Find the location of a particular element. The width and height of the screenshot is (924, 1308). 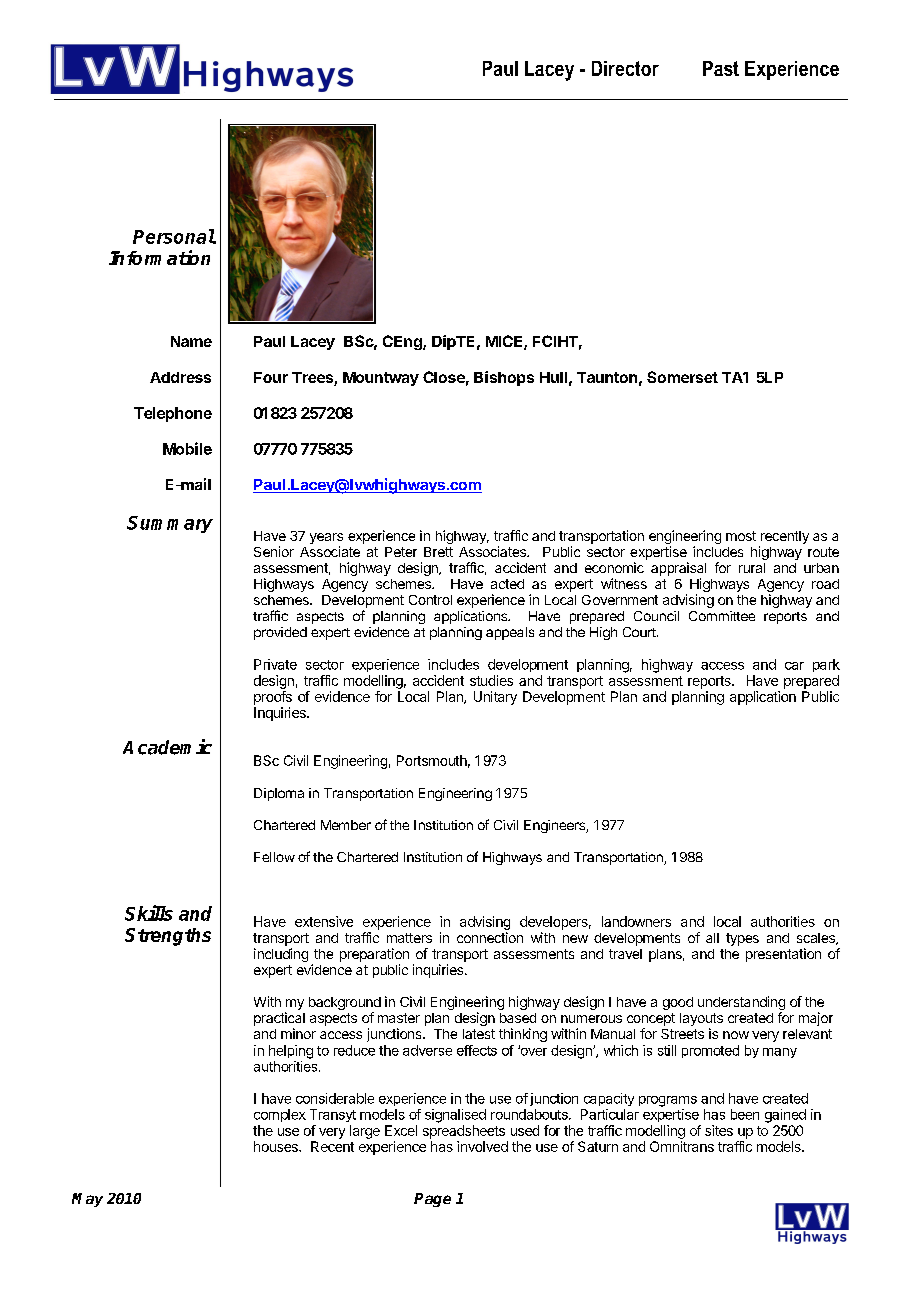

provided is located at coordinates (280, 633).
